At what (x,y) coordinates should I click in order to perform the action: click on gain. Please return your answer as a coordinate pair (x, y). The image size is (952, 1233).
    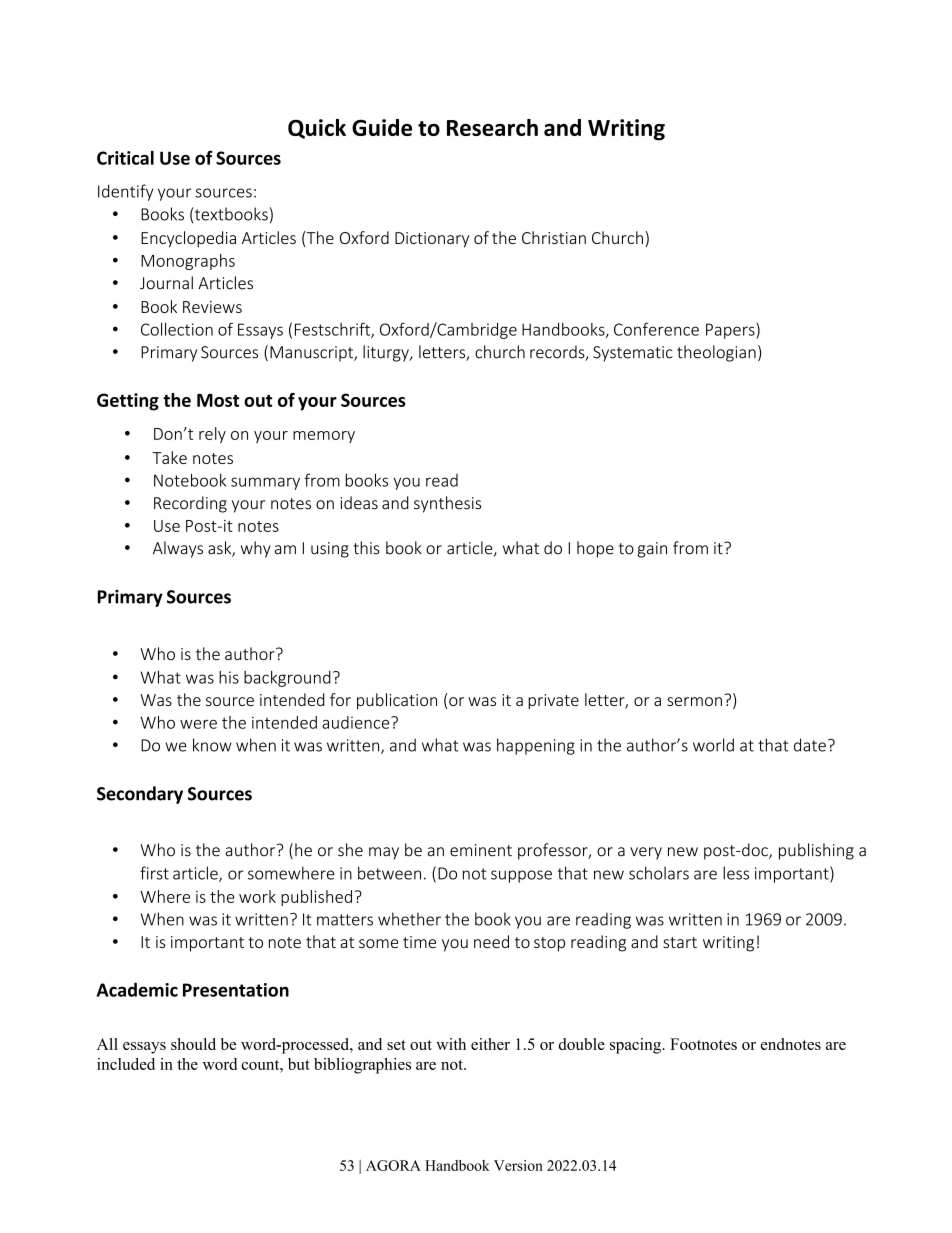
    Looking at the image, I should click on (652, 550).
